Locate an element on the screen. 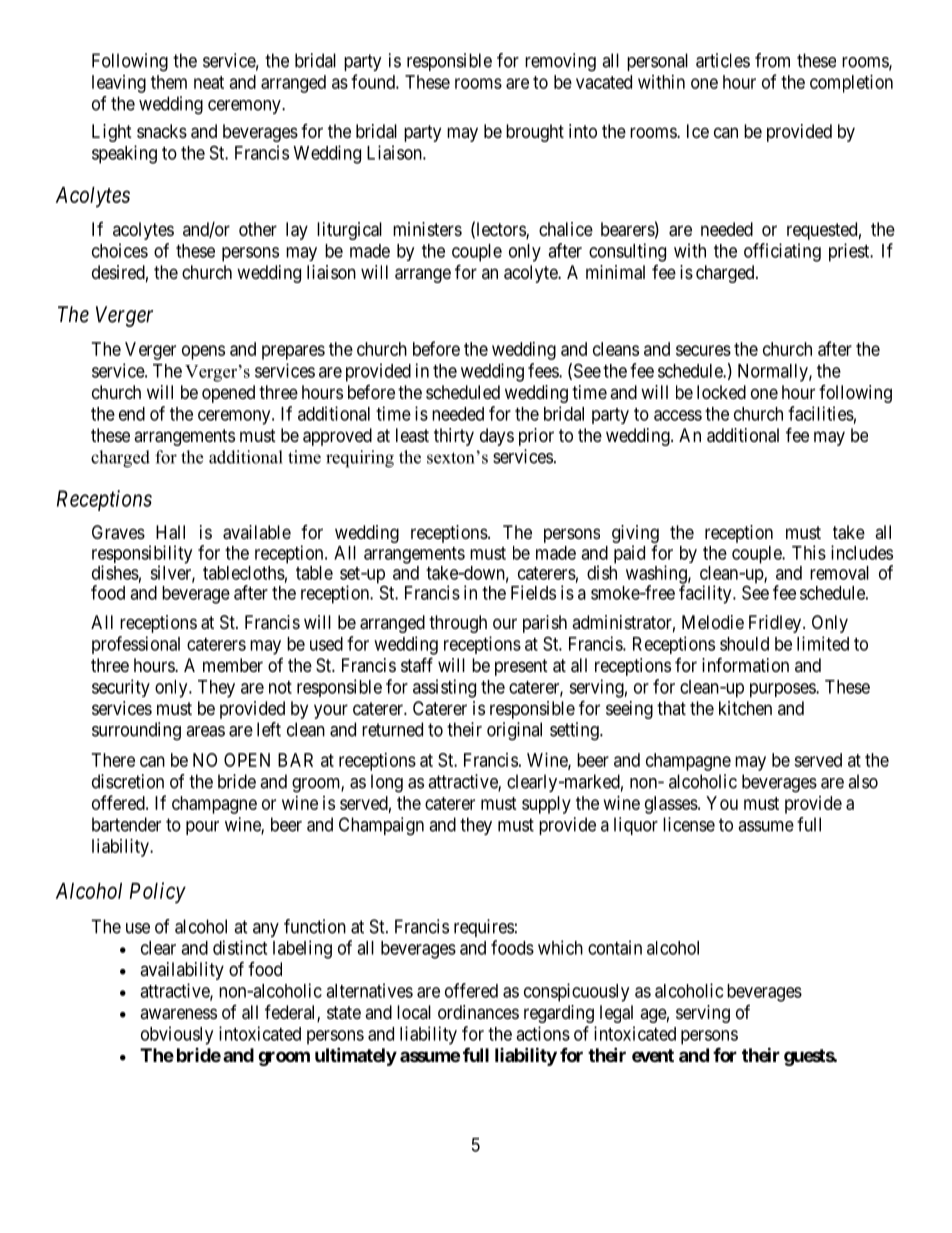 The height and width of the screenshot is (1233, 952). from is located at coordinates (772, 60).
